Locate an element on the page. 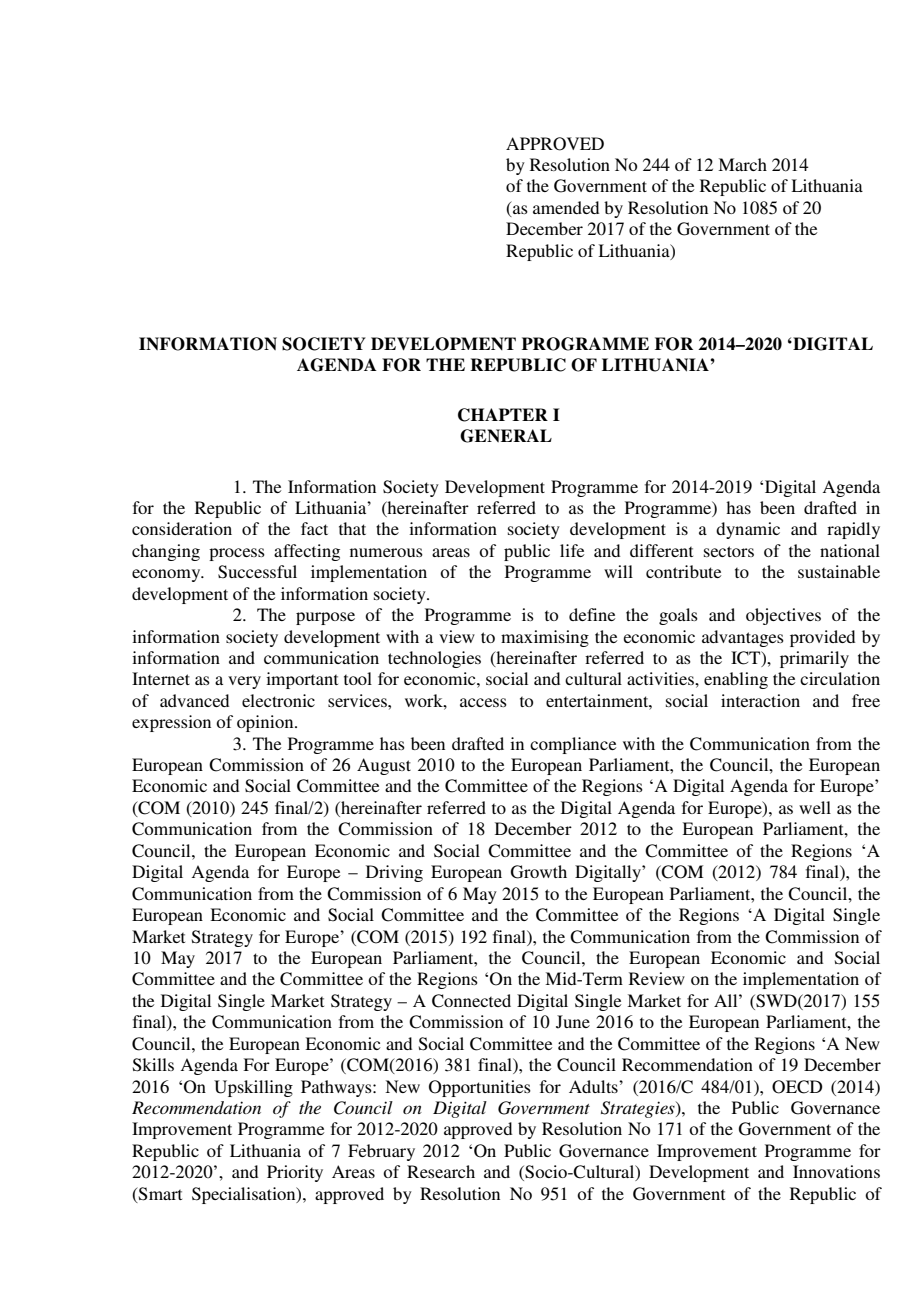 This page has width=924, height=1308. March is located at coordinates (742, 164).
